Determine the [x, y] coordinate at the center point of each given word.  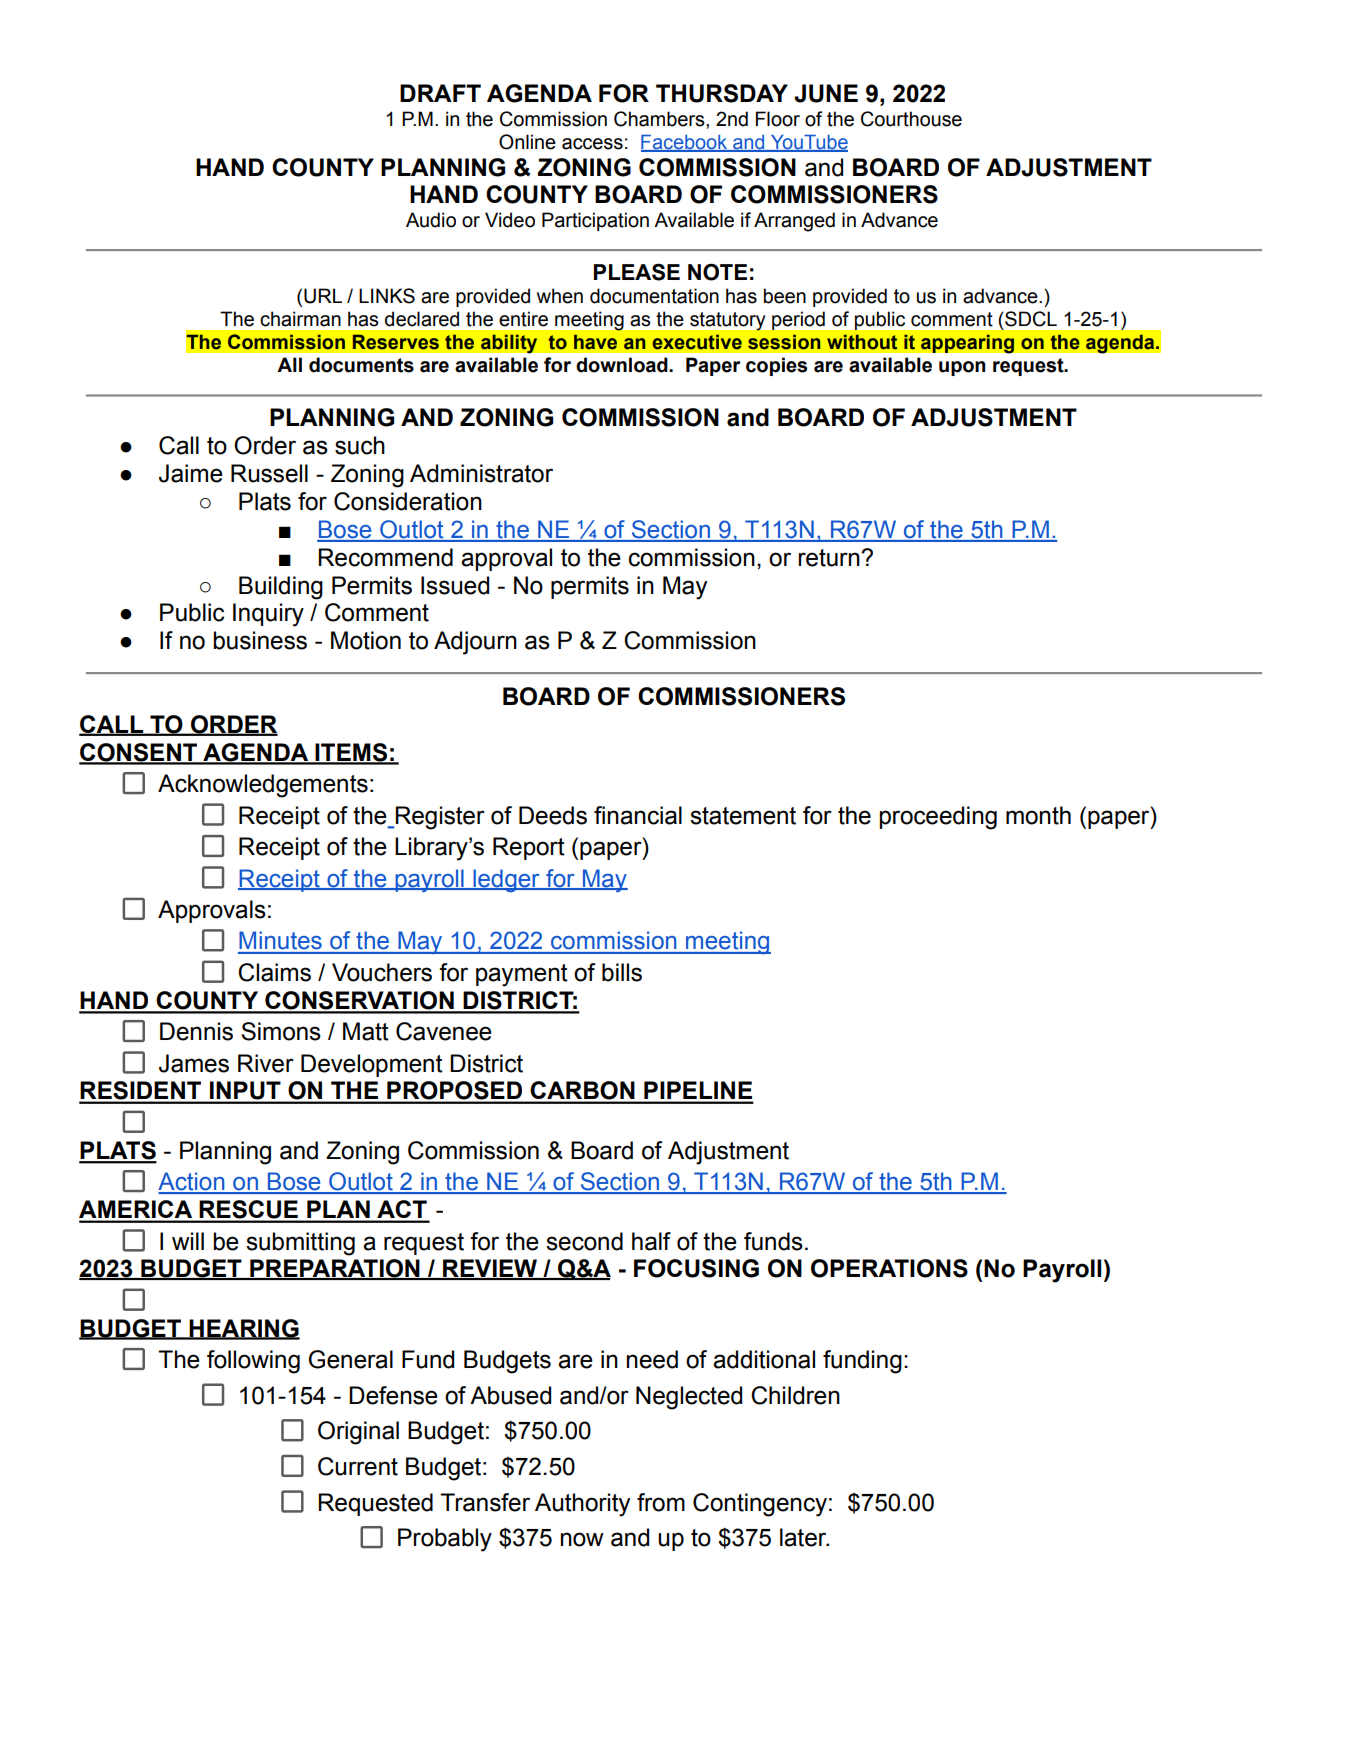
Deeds [553, 815]
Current [358, 1466]
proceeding [938, 818]
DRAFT [440, 93]
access [592, 144]
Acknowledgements [263, 786]
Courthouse [911, 119]
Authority [582, 1505]
